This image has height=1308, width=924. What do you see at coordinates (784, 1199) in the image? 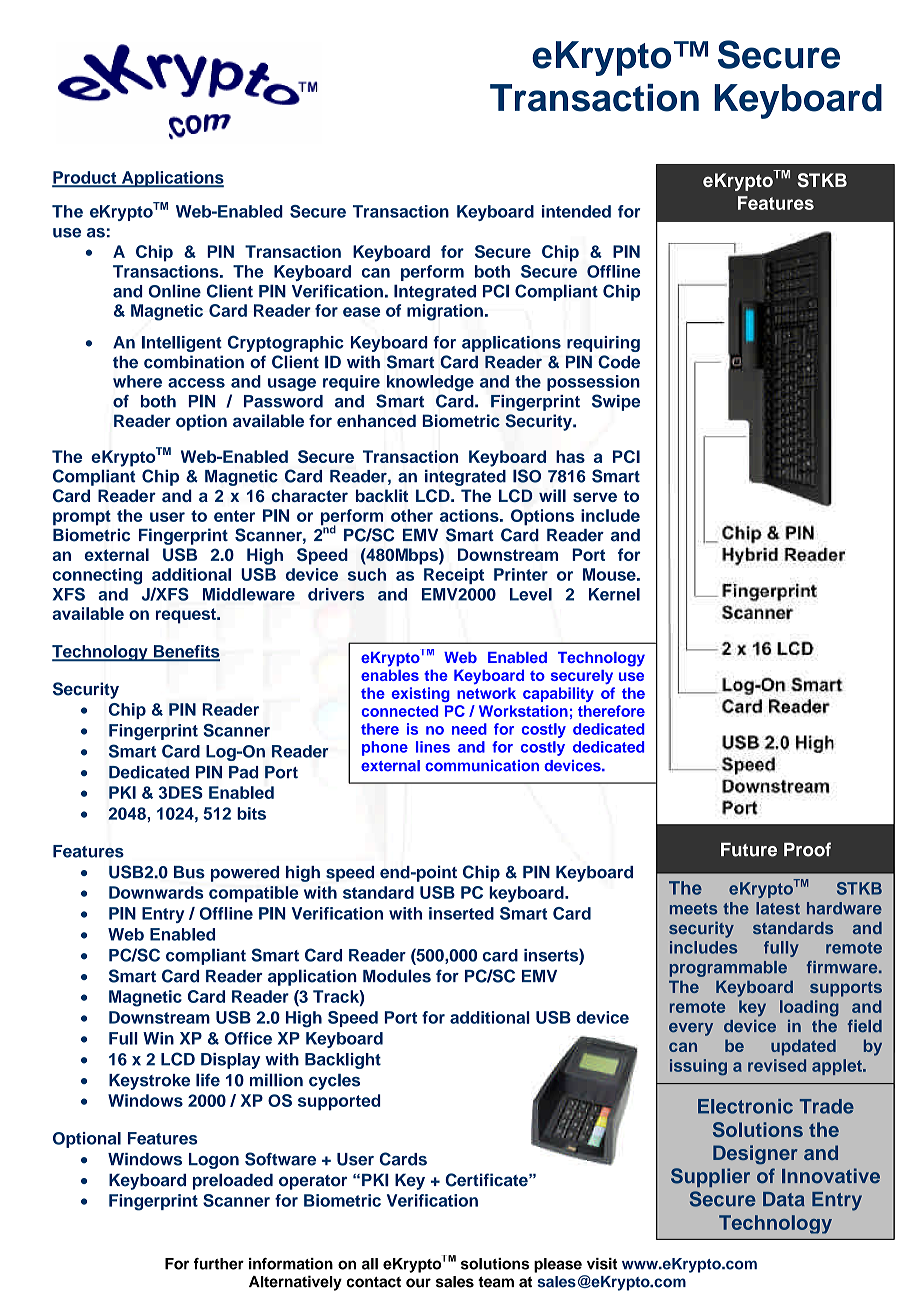
I see `Data` at bounding box center [784, 1199].
